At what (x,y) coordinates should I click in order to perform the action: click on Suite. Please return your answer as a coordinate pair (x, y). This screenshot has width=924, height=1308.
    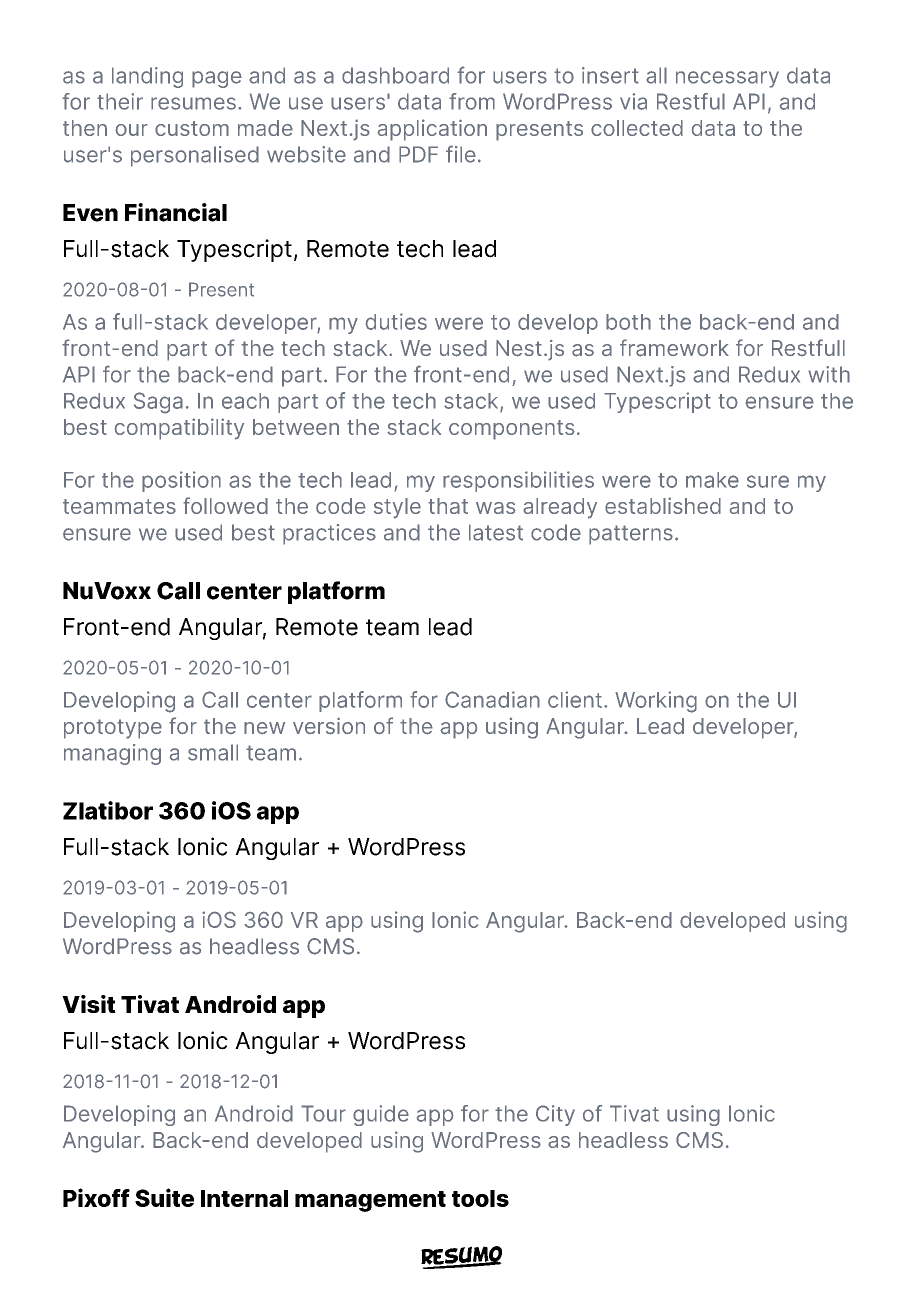
    Looking at the image, I should click on (164, 1197).
